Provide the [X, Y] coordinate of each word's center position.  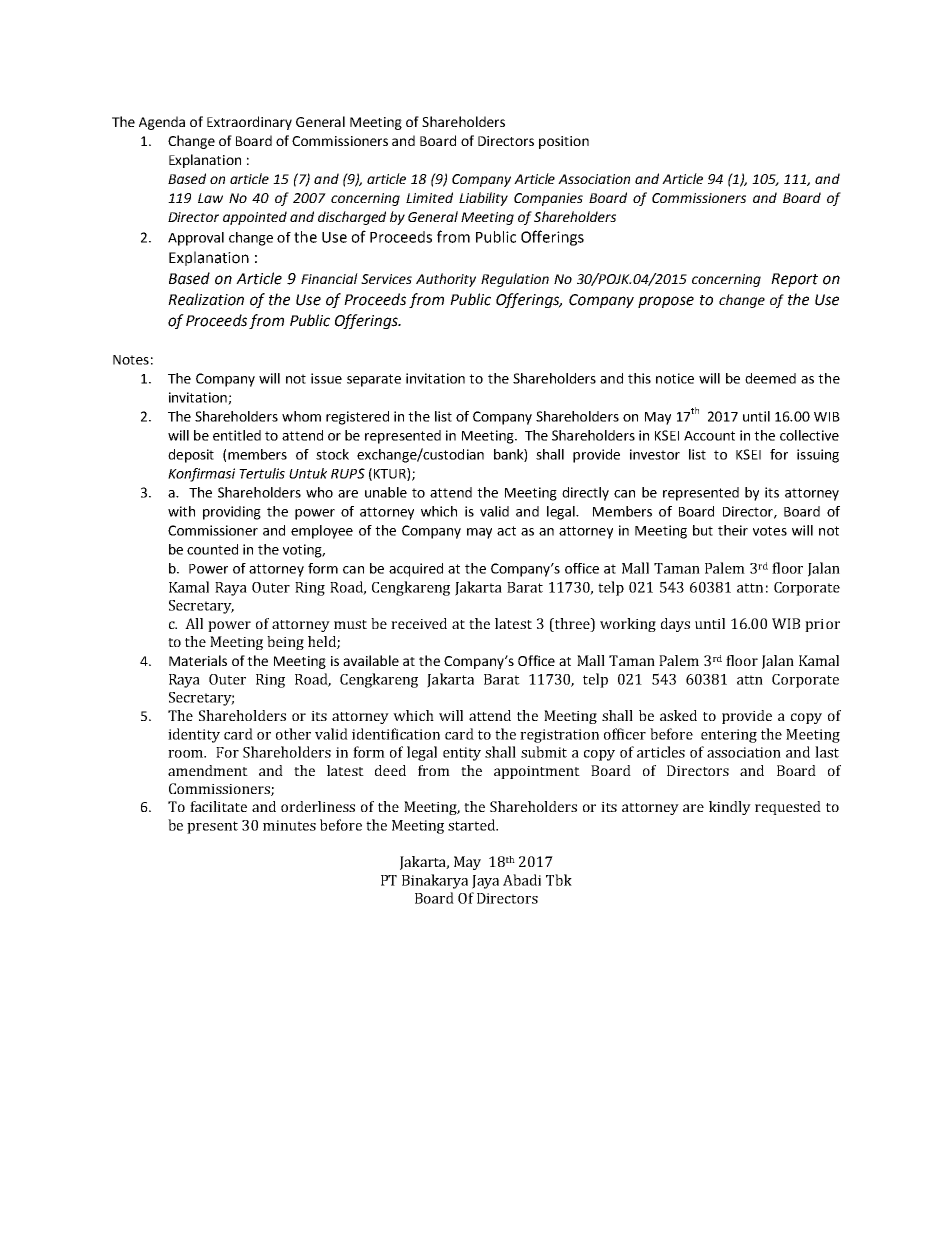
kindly [730, 808]
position [564, 142]
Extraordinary [249, 123]
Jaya [485, 882]
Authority [446, 280]
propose [666, 302]
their [733, 530]
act [506, 531]
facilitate [218, 806]
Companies [548, 199]
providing [232, 513]
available [371, 660]
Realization [206, 299]
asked [678, 715]
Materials [198, 660]
